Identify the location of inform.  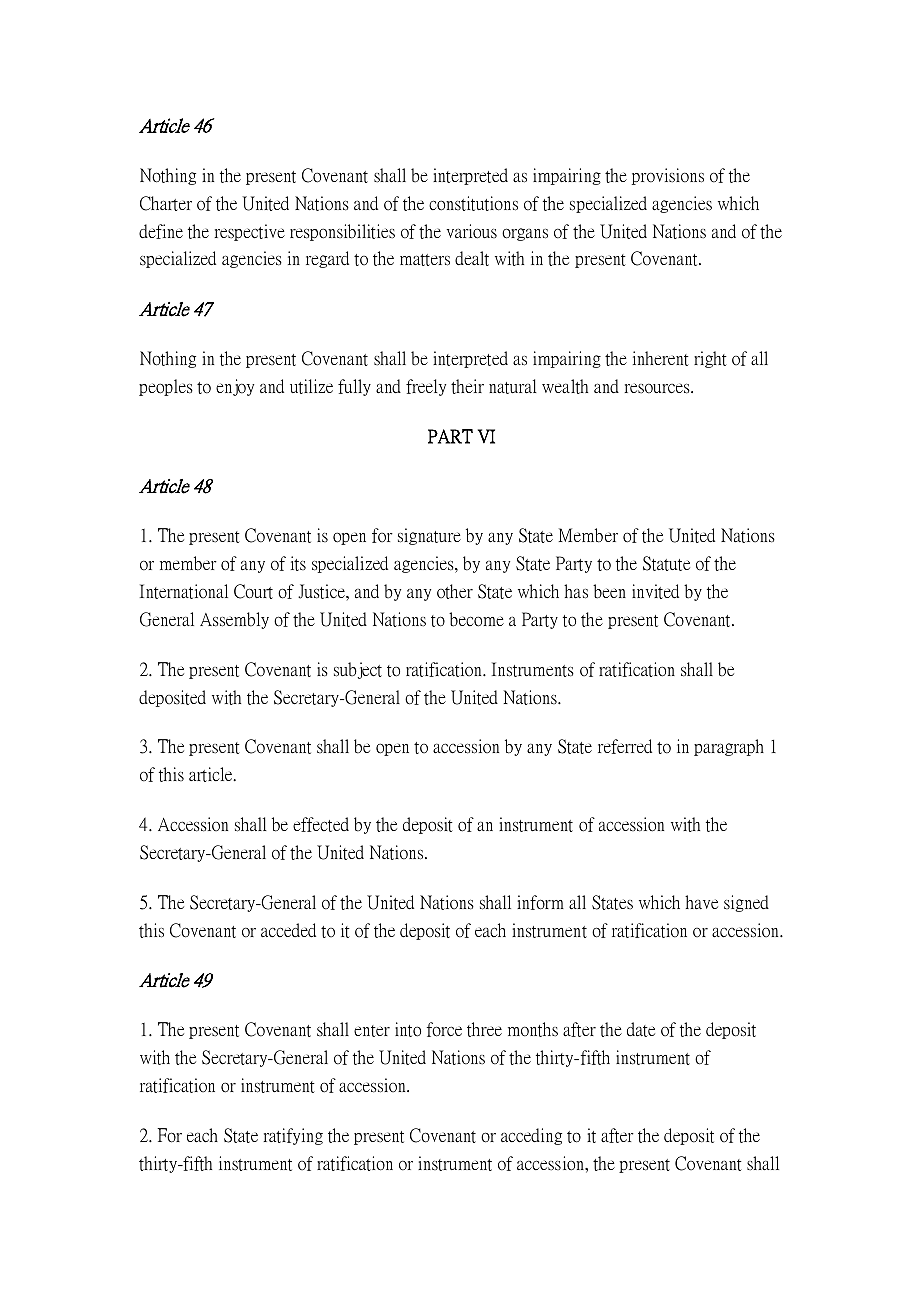
(540, 902).
